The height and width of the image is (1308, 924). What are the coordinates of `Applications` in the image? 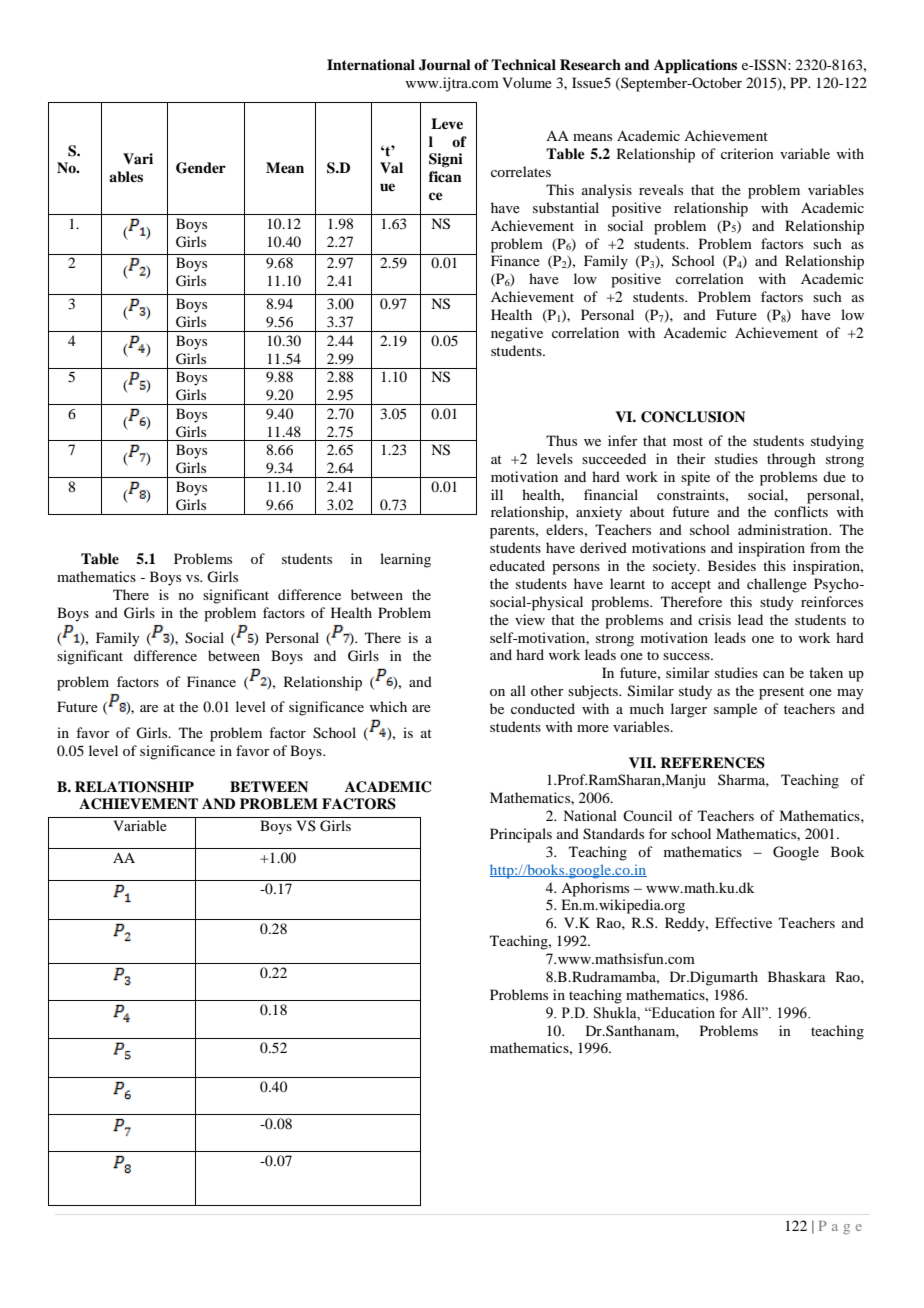 It's located at (695, 66).
